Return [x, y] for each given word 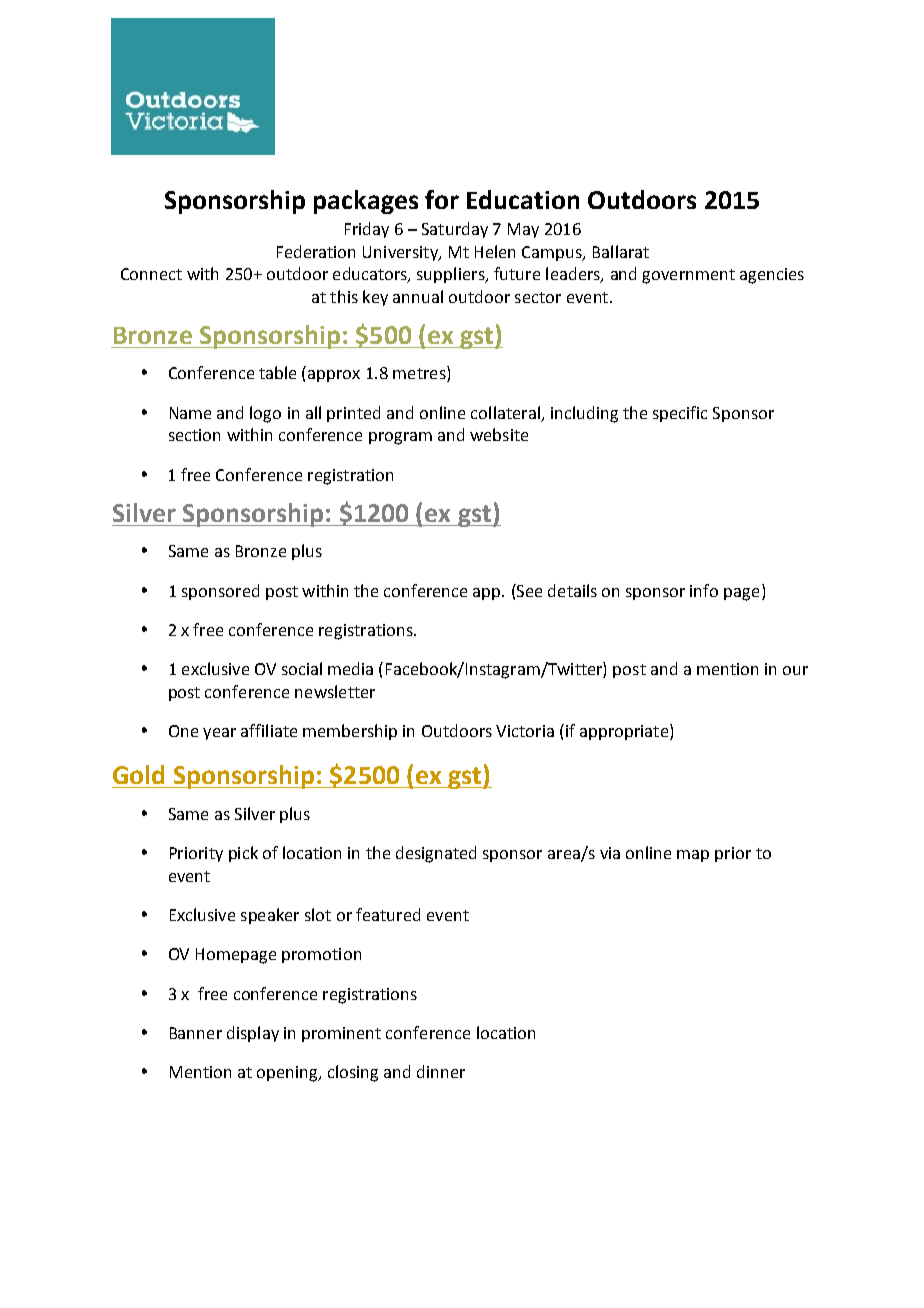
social [302, 668]
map [693, 856]
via [610, 853]
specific [680, 414]
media [350, 668]
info [704, 590]
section [194, 435]
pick [243, 854]
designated [436, 854]
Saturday [455, 230]
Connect [151, 274]
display [253, 1034]
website [499, 434]
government [688, 276]
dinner [441, 1071]
